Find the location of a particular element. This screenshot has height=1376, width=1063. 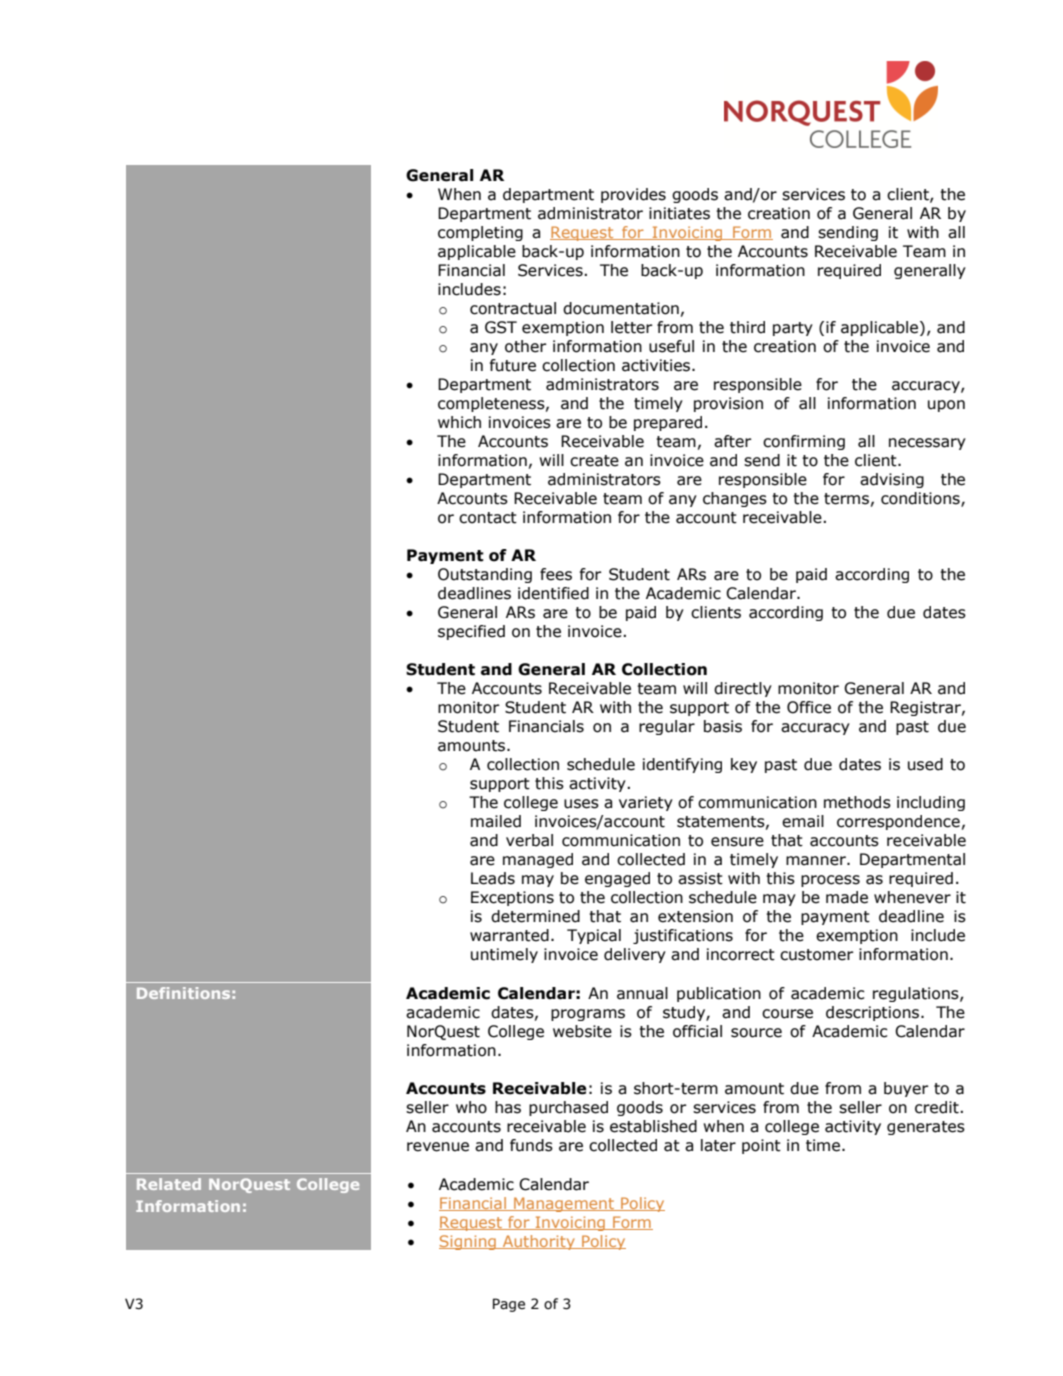

made is located at coordinates (847, 897).
